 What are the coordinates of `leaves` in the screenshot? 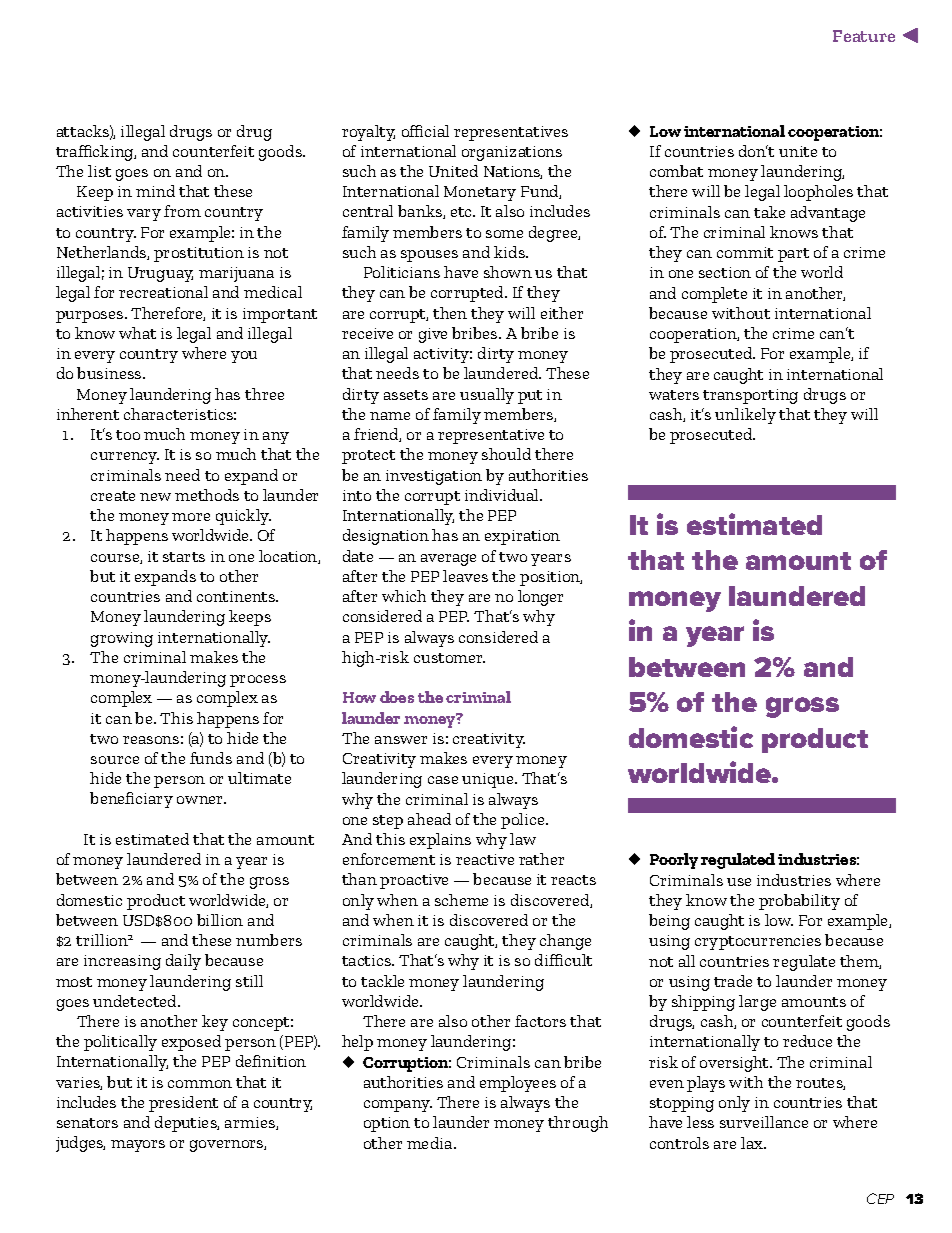 It's located at (465, 576).
